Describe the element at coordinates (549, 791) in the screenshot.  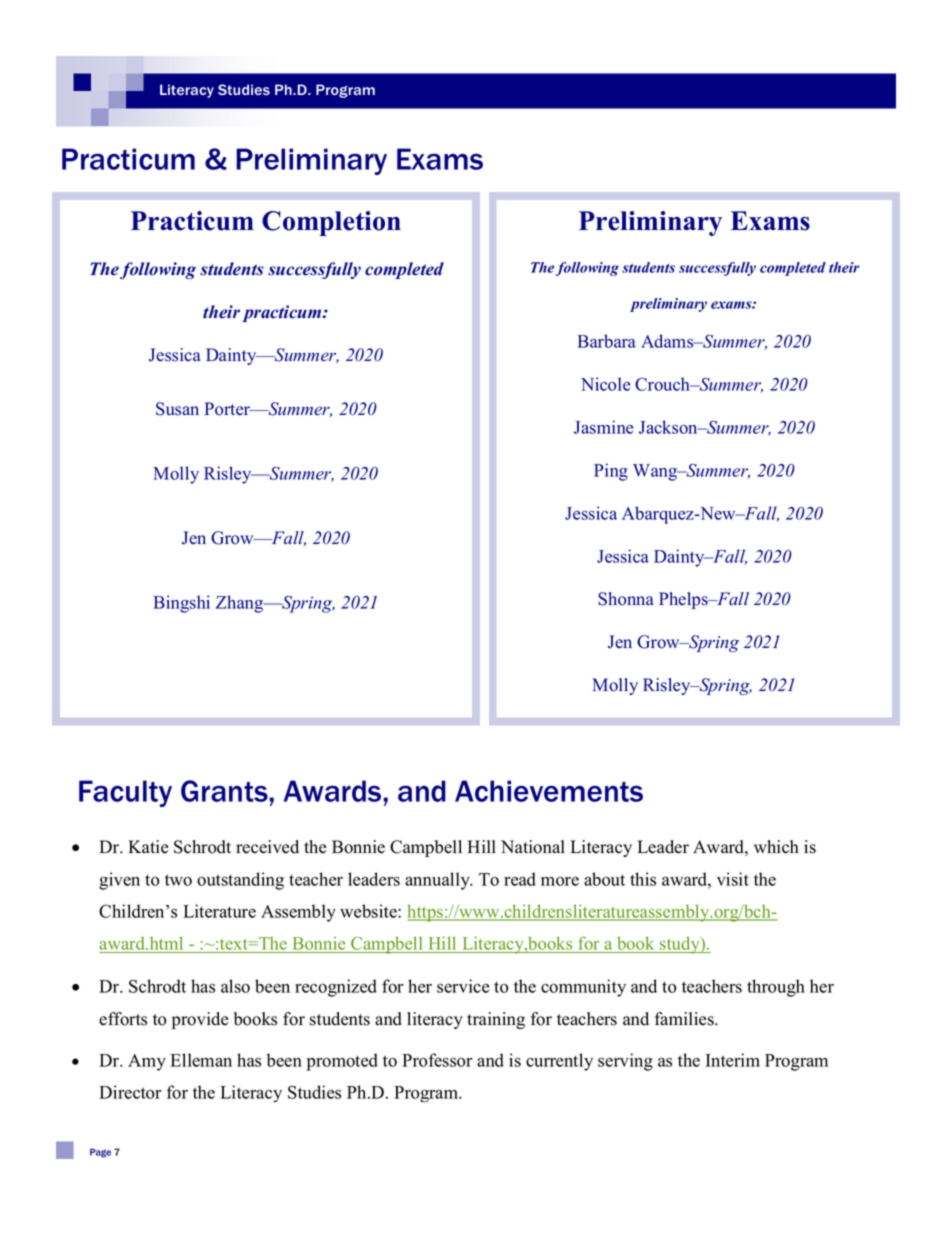
I see `Achievements` at that location.
